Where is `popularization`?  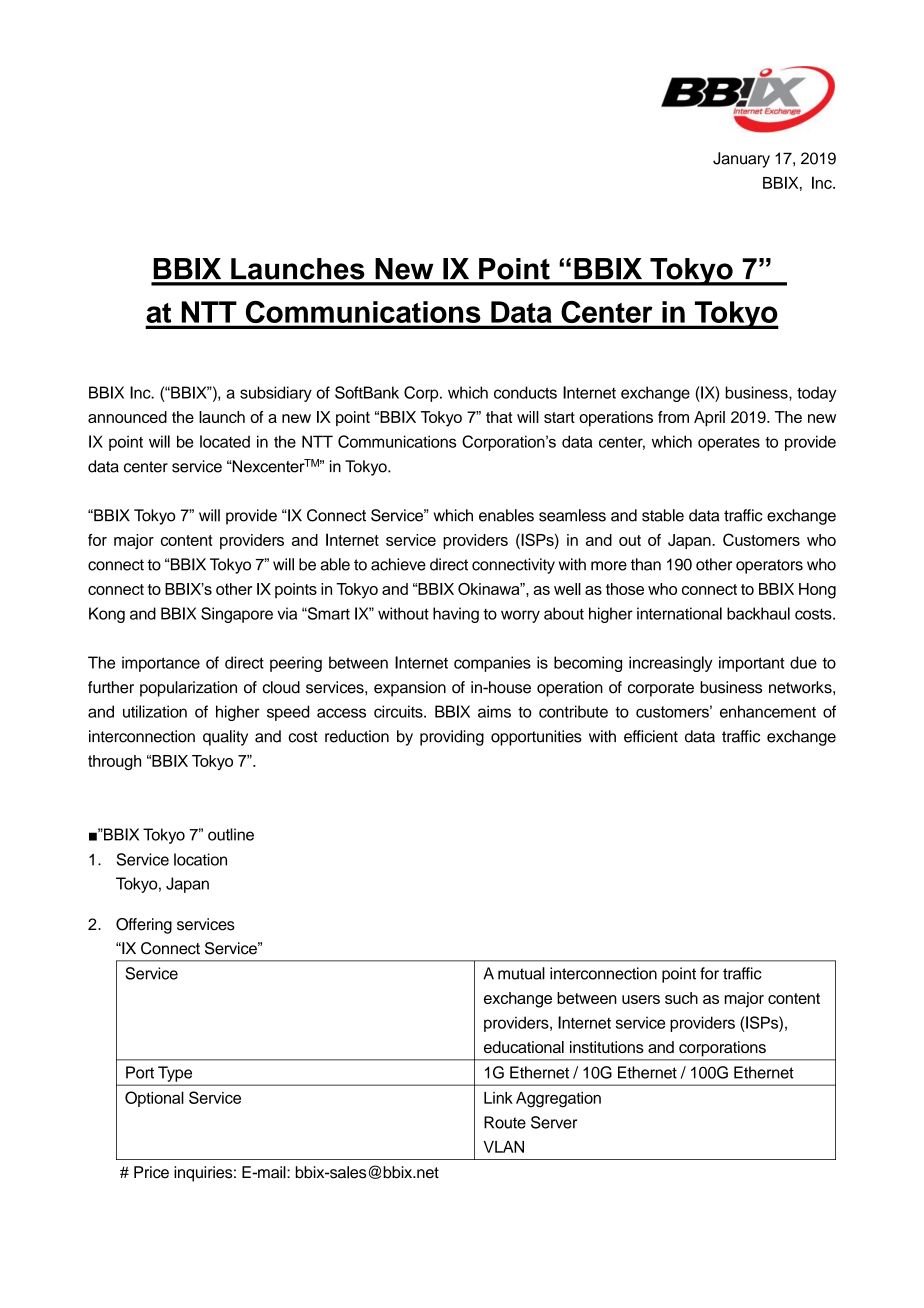 popularization is located at coordinates (188, 689).
